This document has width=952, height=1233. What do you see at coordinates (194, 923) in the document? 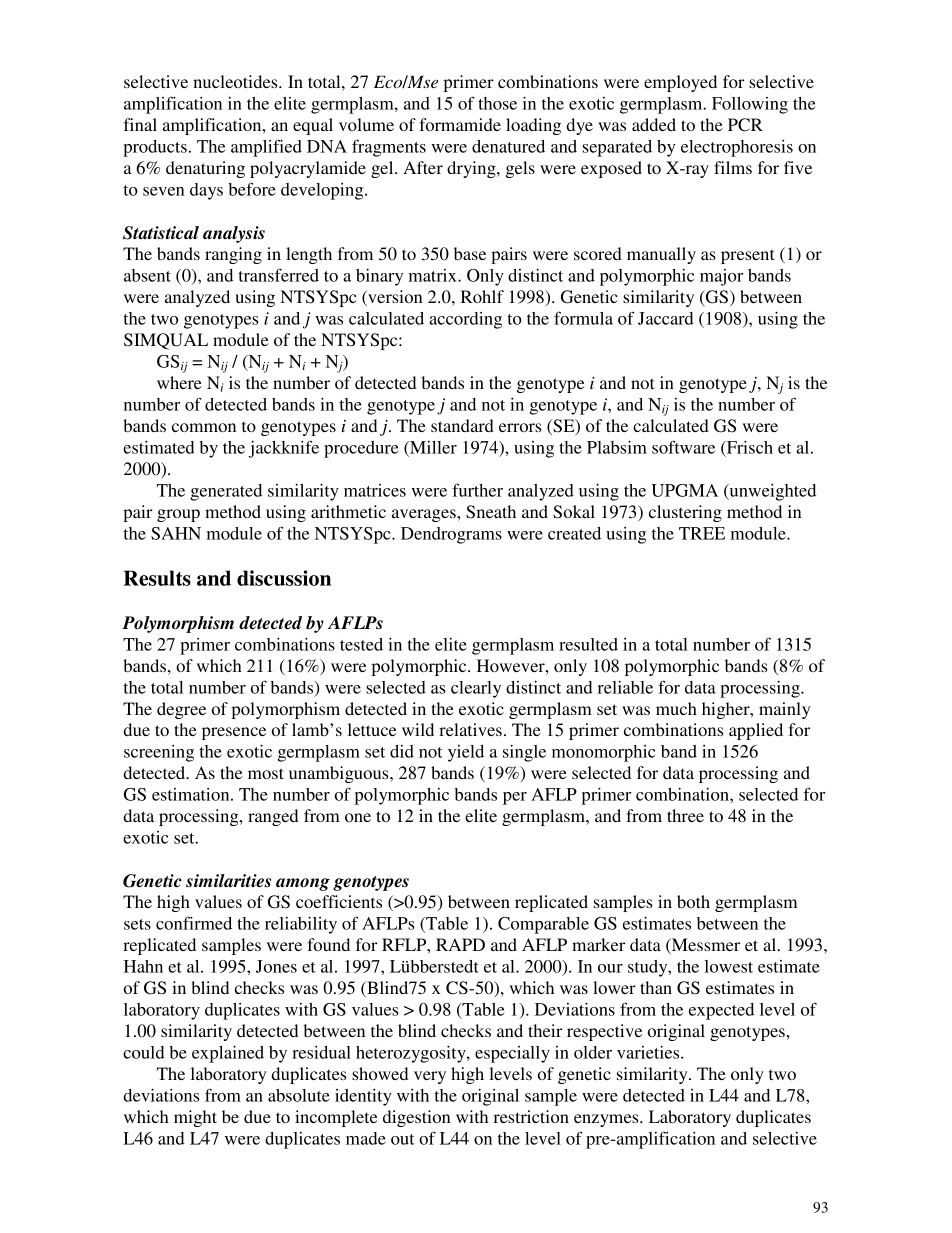
I see `confirmed` at bounding box center [194, 923].
